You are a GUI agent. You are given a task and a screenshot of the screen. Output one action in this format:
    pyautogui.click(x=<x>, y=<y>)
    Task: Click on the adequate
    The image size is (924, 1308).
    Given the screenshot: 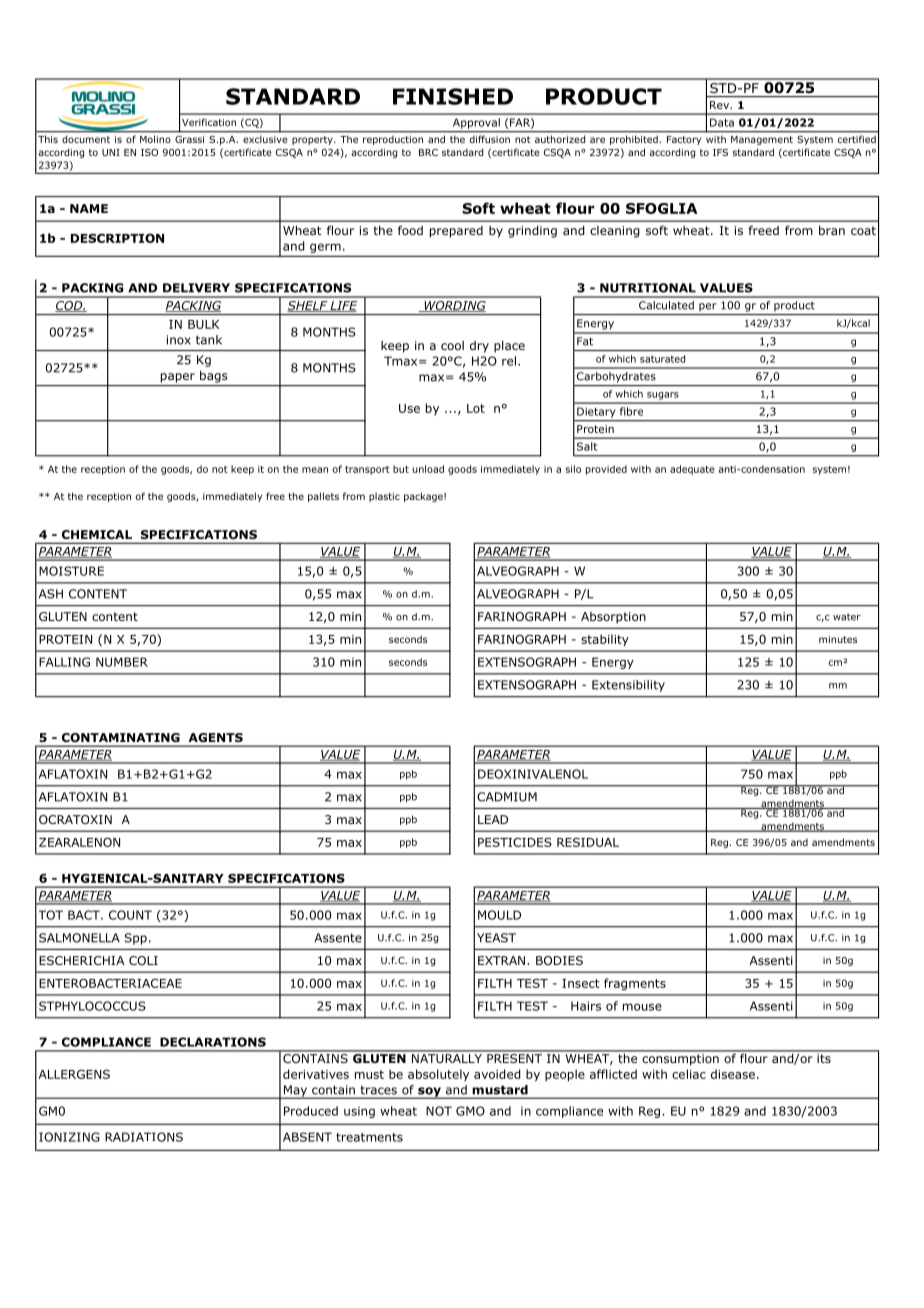 What is the action you would take?
    pyautogui.click(x=692, y=470)
